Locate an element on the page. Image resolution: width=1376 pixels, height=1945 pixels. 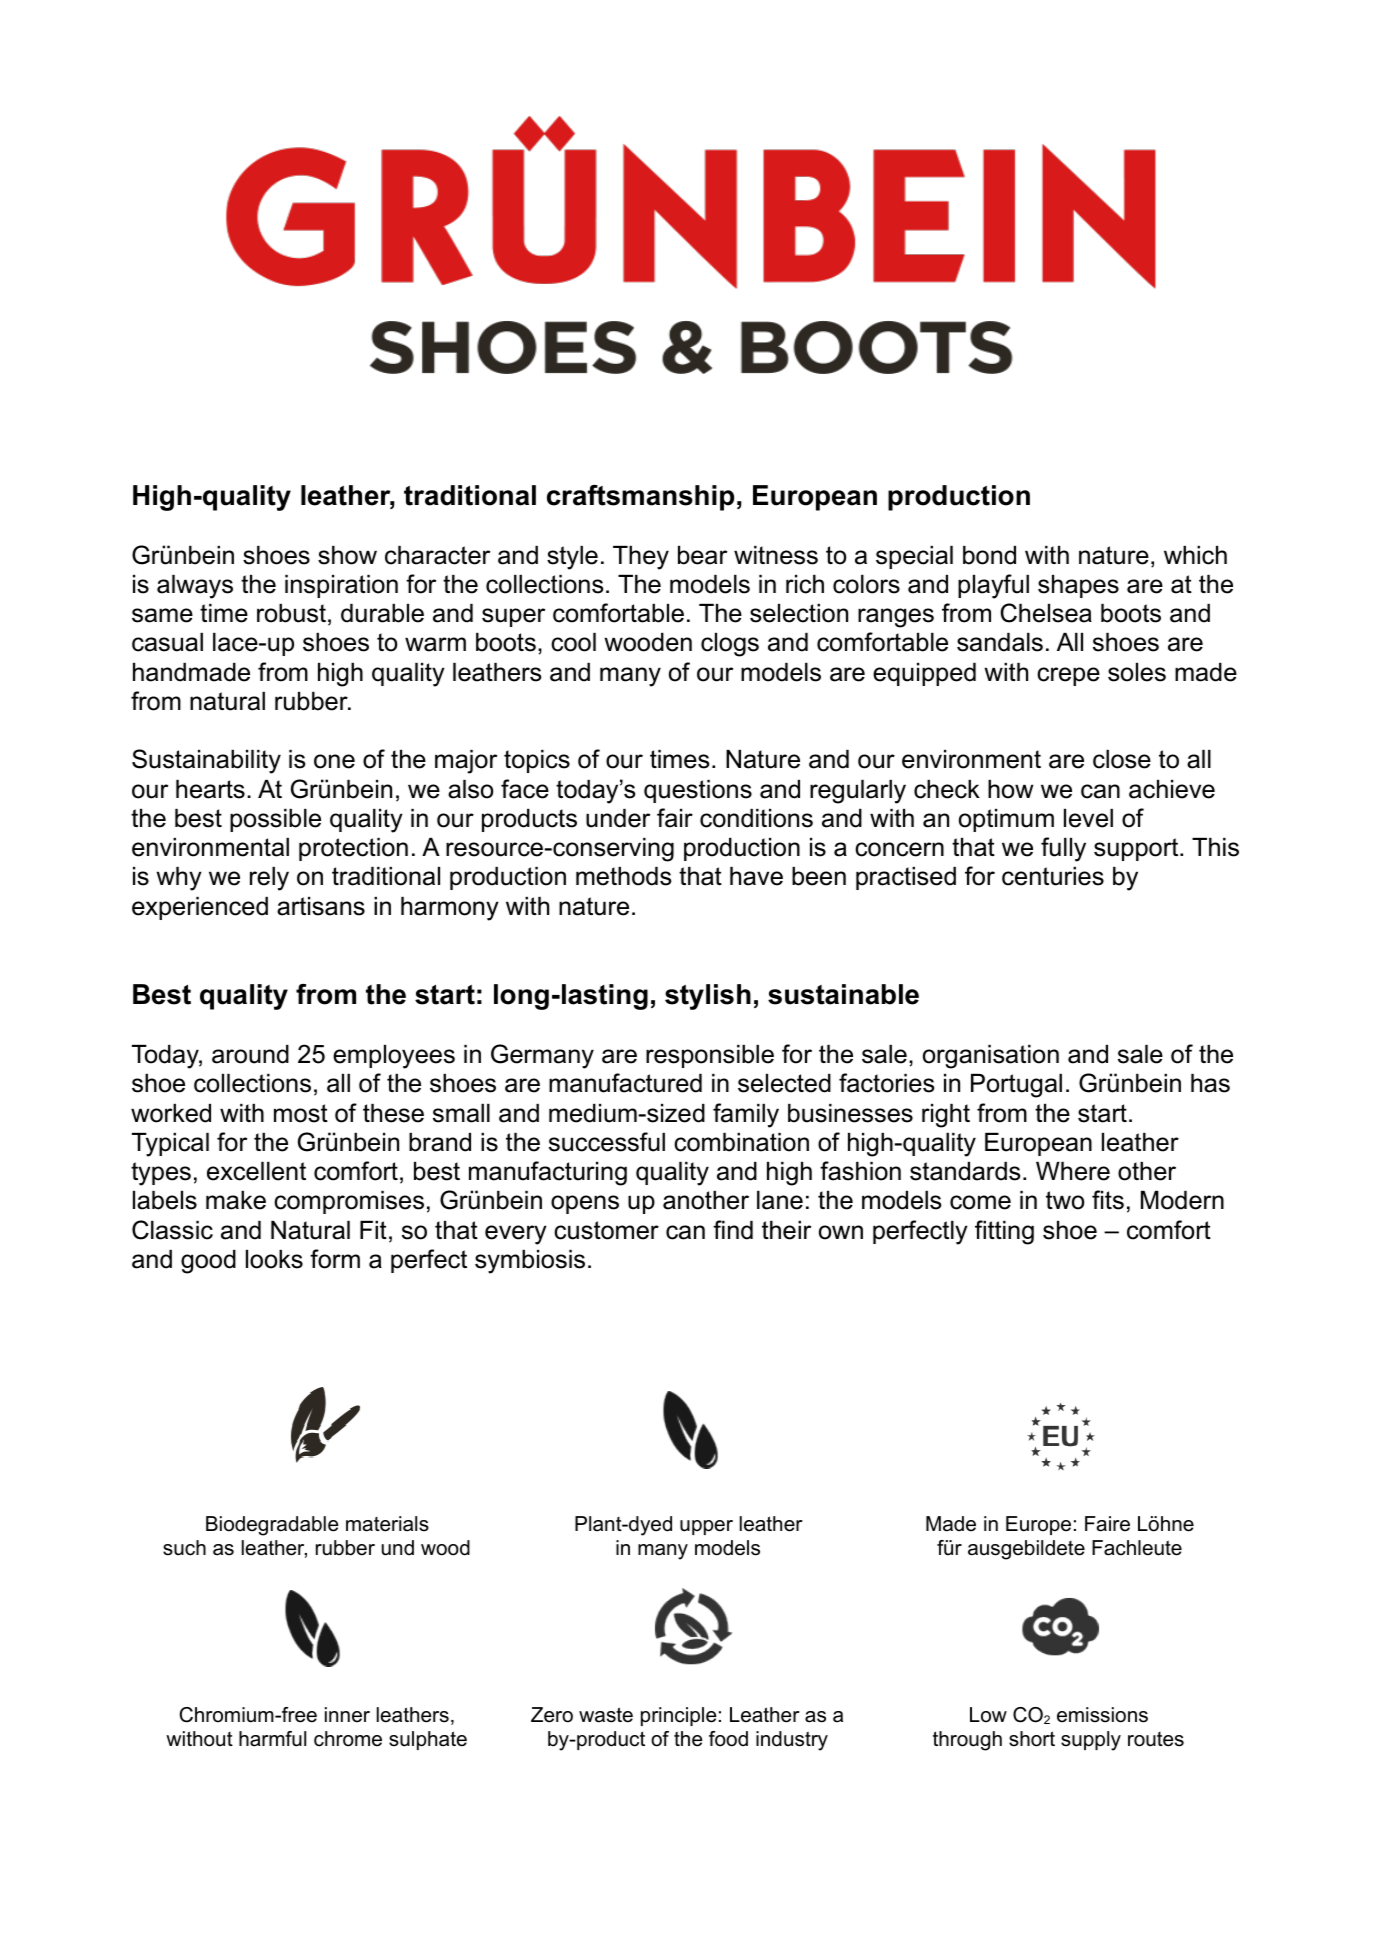
fitting is located at coordinates (1004, 1232).
